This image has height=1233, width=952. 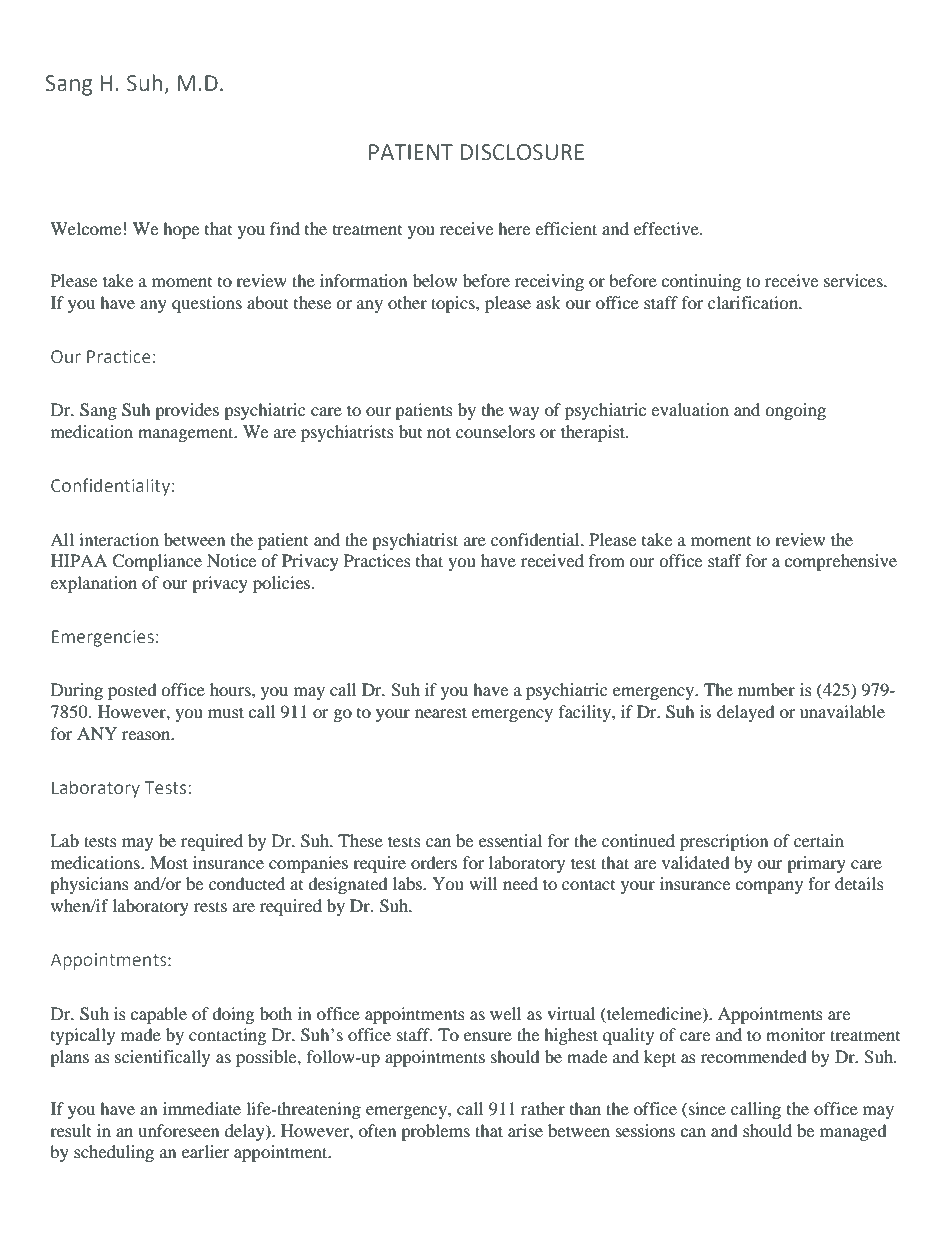 I want to click on Most, so click(x=169, y=862).
